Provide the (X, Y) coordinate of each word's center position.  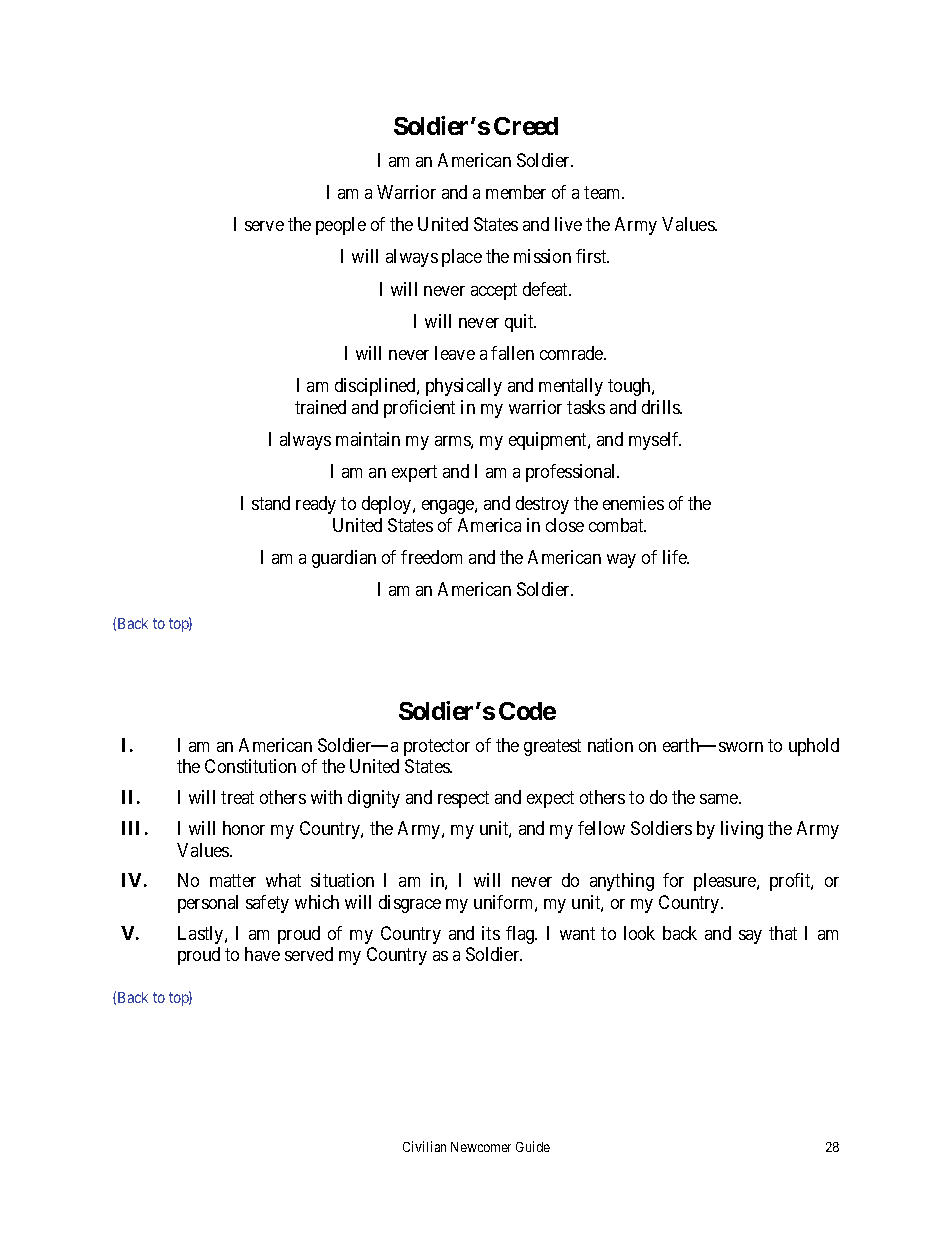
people (341, 226)
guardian (344, 559)
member (516, 192)
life (676, 557)
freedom (431, 557)
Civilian (424, 1146)
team (604, 192)
